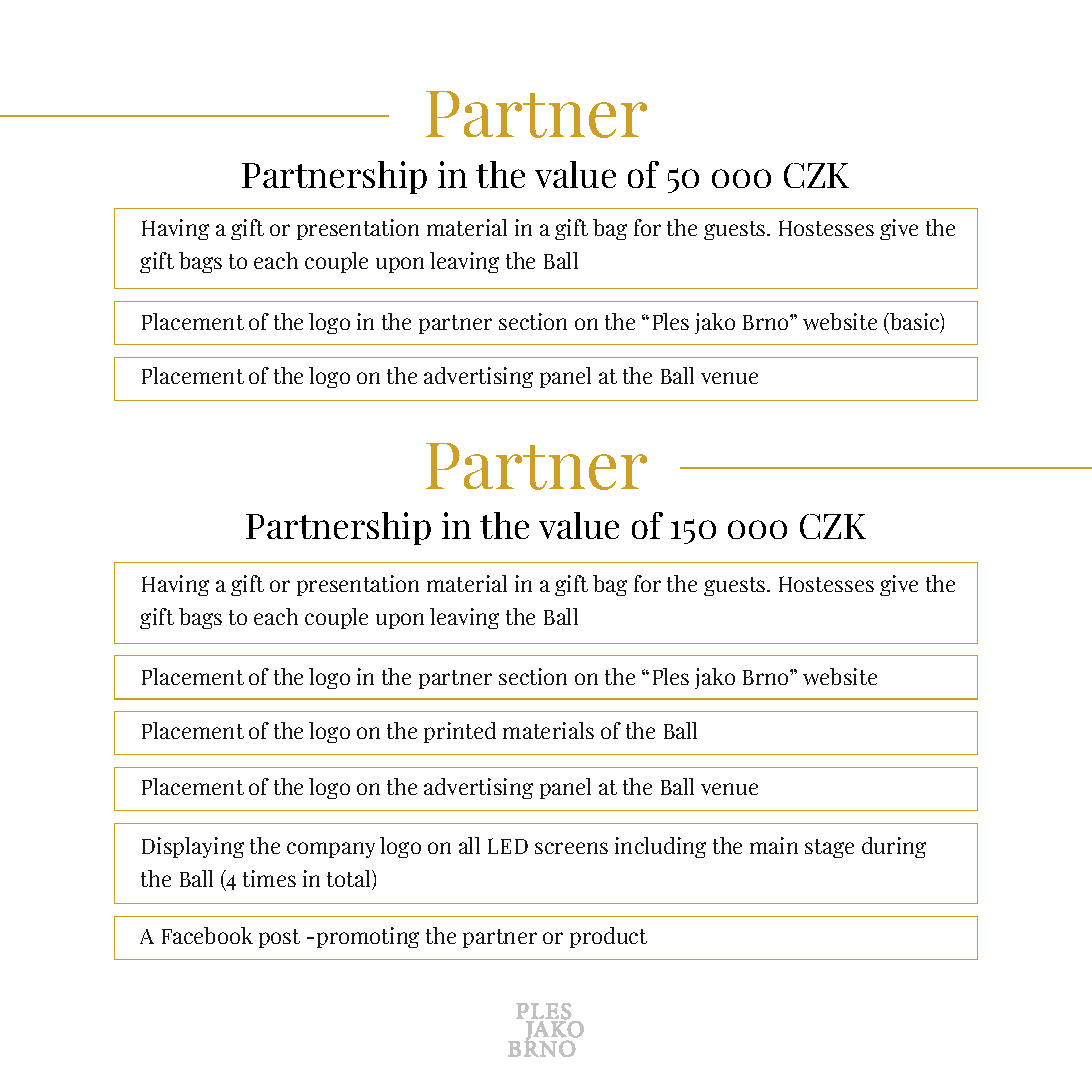 The image size is (1092, 1092). Describe the element at coordinates (460, 732) in the image. I see `printed` at that location.
